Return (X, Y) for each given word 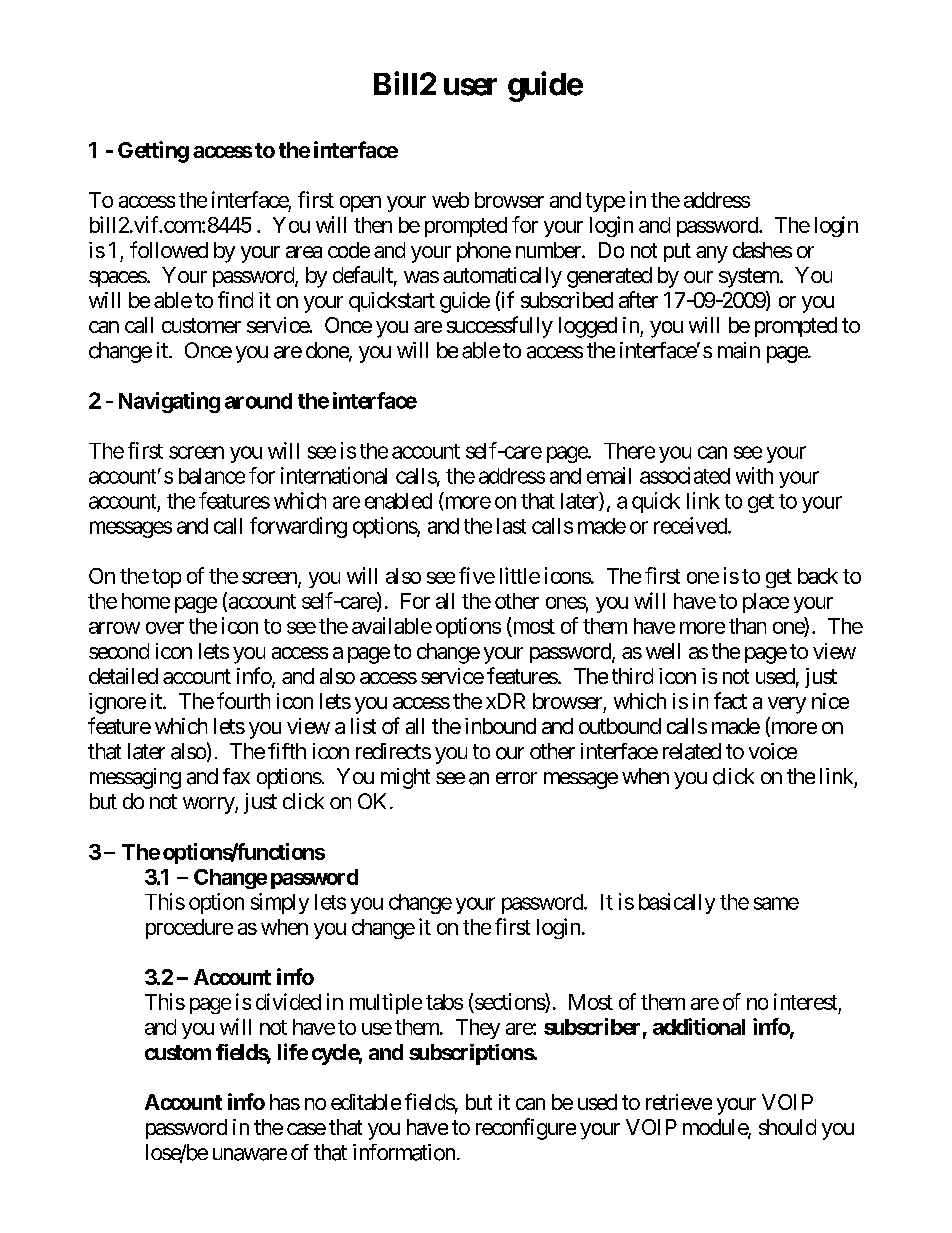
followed (169, 249)
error (516, 778)
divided (288, 1001)
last (511, 526)
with (754, 475)
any (712, 254)
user (470, 87)
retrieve (679, 1102)
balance (212, 476)
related (692, 751)
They (478, 1029)
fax (236, 776)
